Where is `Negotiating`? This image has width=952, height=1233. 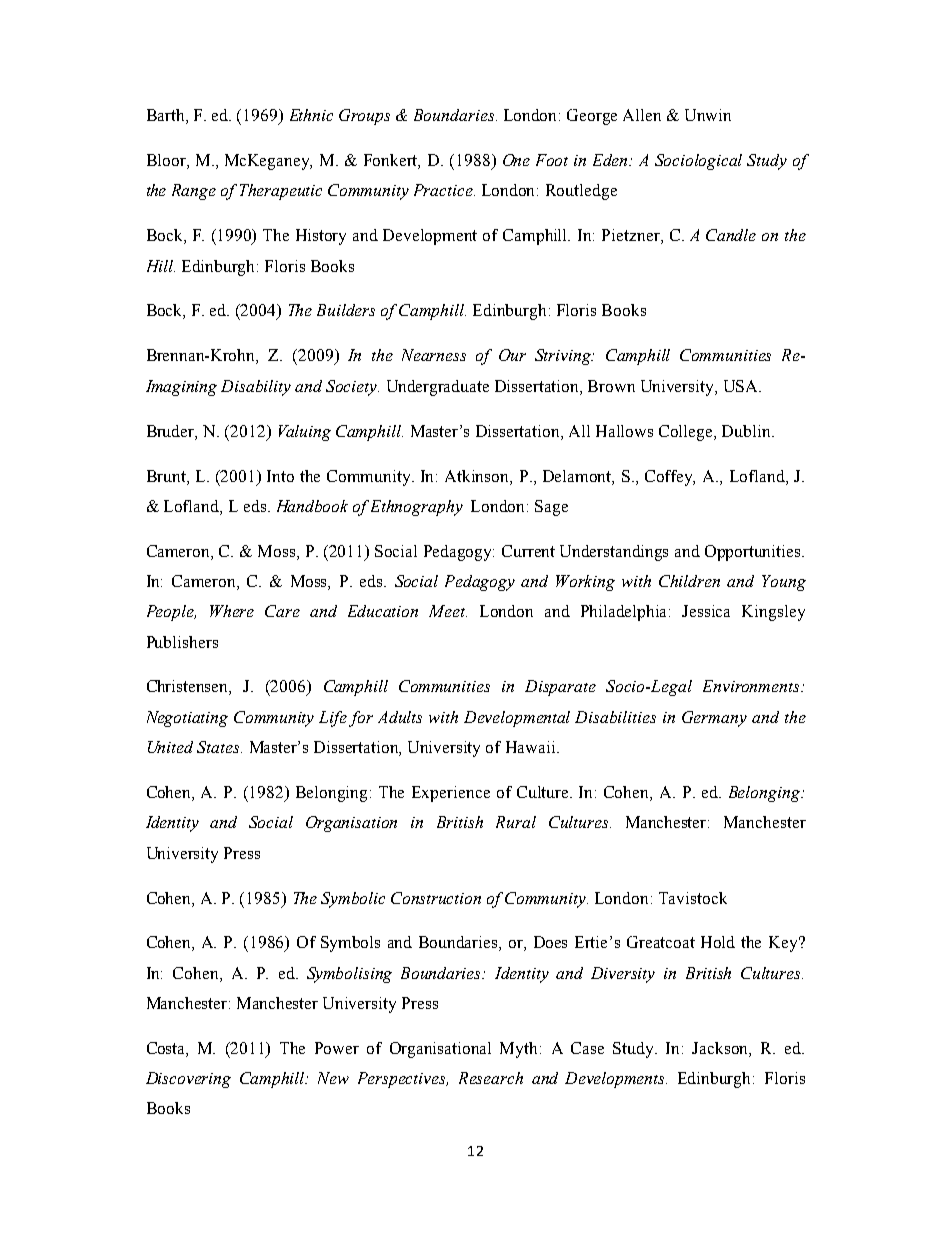 Negotiating is located at coordinates (187, 719).
